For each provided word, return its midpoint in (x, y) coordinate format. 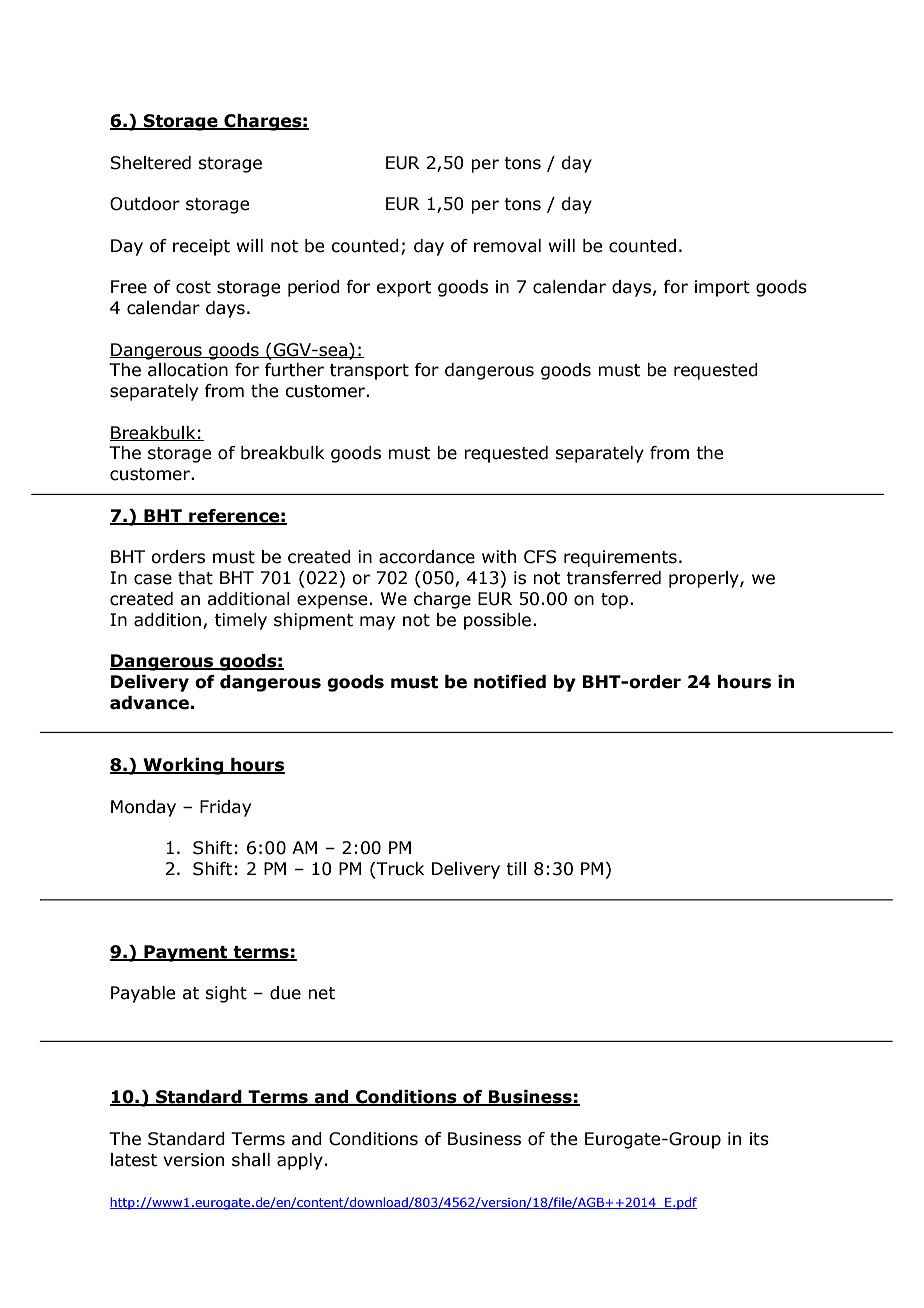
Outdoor (145, 204)
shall (251, 1160)
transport (369, 372)
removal (507, 246)
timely (241, 621)
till (516, 869)
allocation (188, 370)
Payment (186, 953)
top (614, 601)
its (759, 1139)
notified (510, 682)
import (722, 288)
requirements (620, 558)
